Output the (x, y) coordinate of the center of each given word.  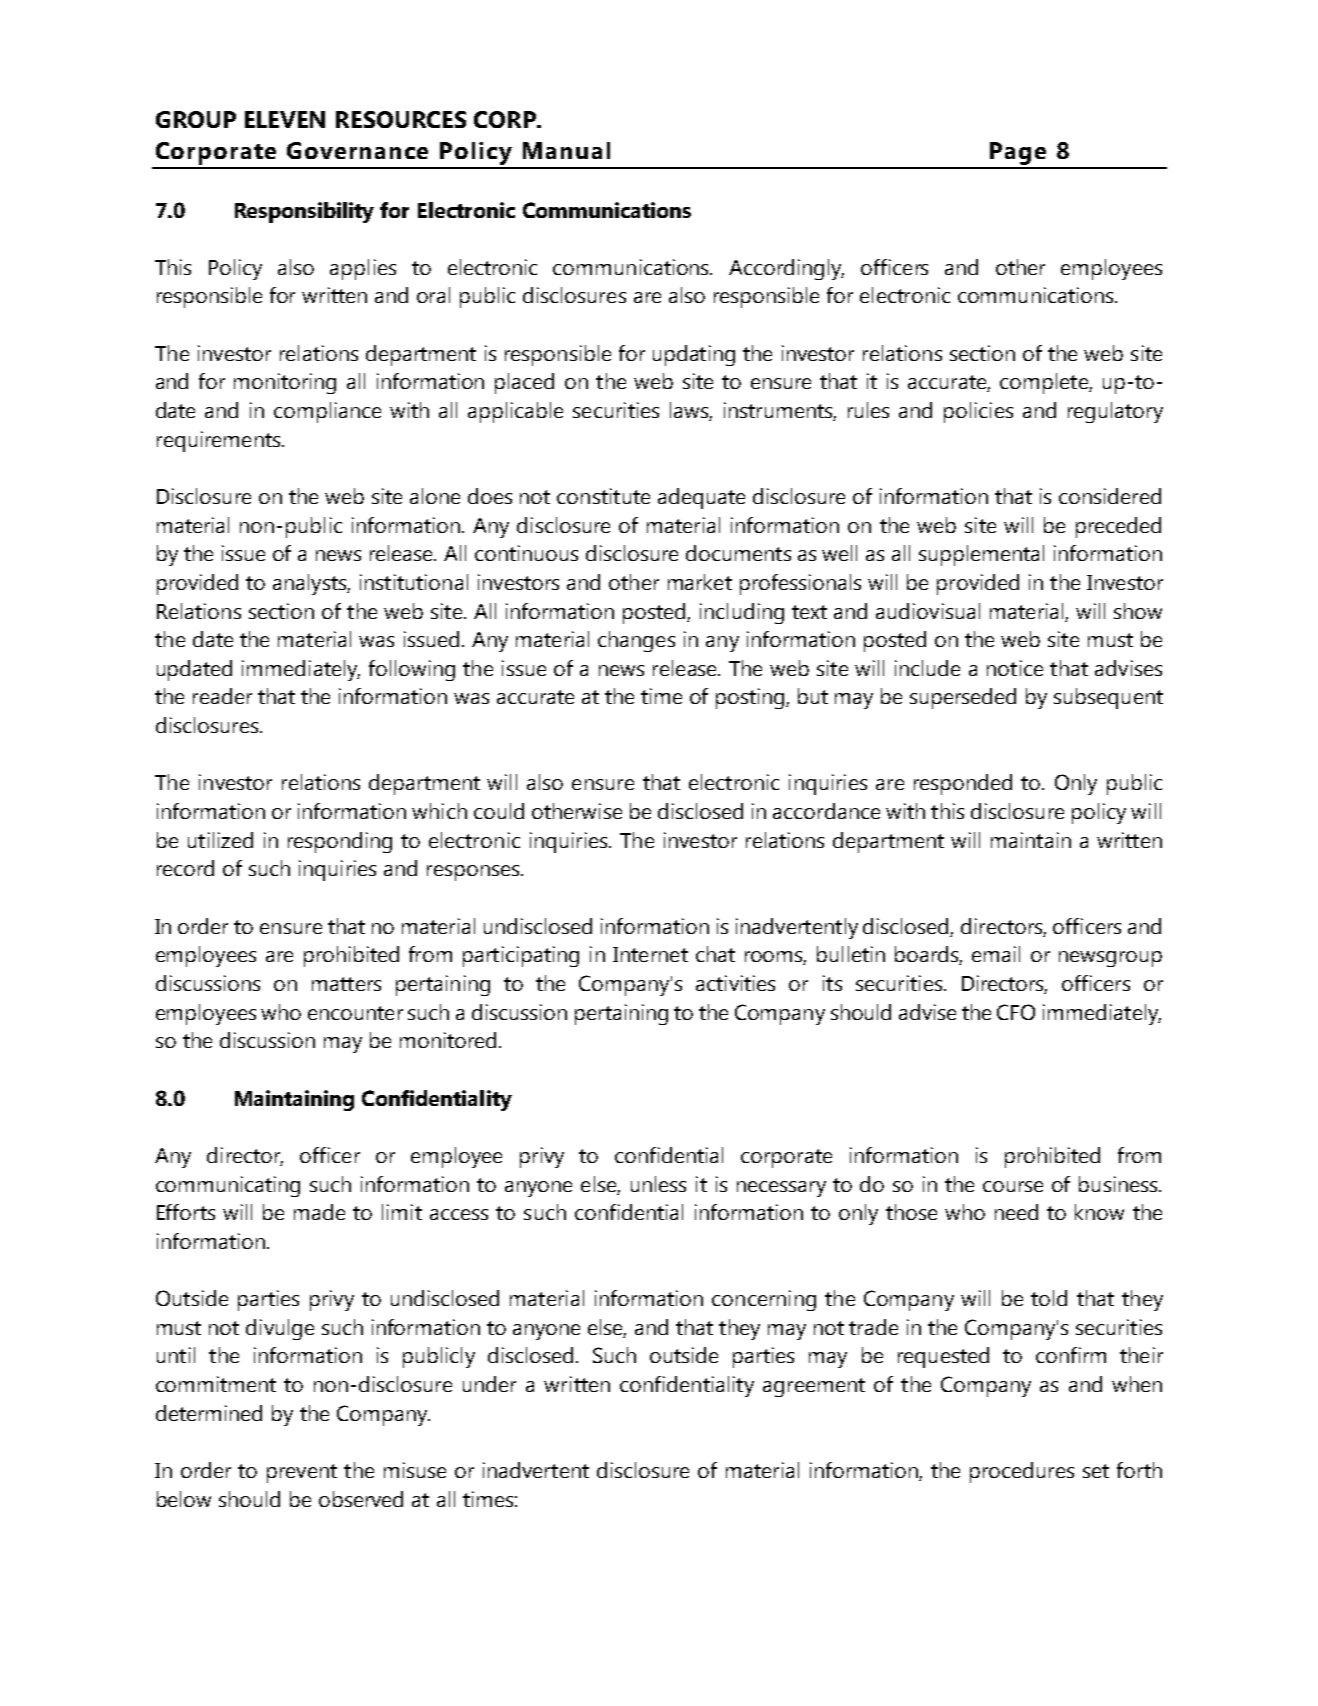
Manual (566, 150)
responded (963, 784)
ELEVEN (285, 119)
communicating (228, 1186)
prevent (302, 1473)
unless (658, 1184)
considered (1110, 496)
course (1013, 1186)
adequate (701, 498)
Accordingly (786, 269)
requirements (220, 441)
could (499, 811)
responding (340, 842)
